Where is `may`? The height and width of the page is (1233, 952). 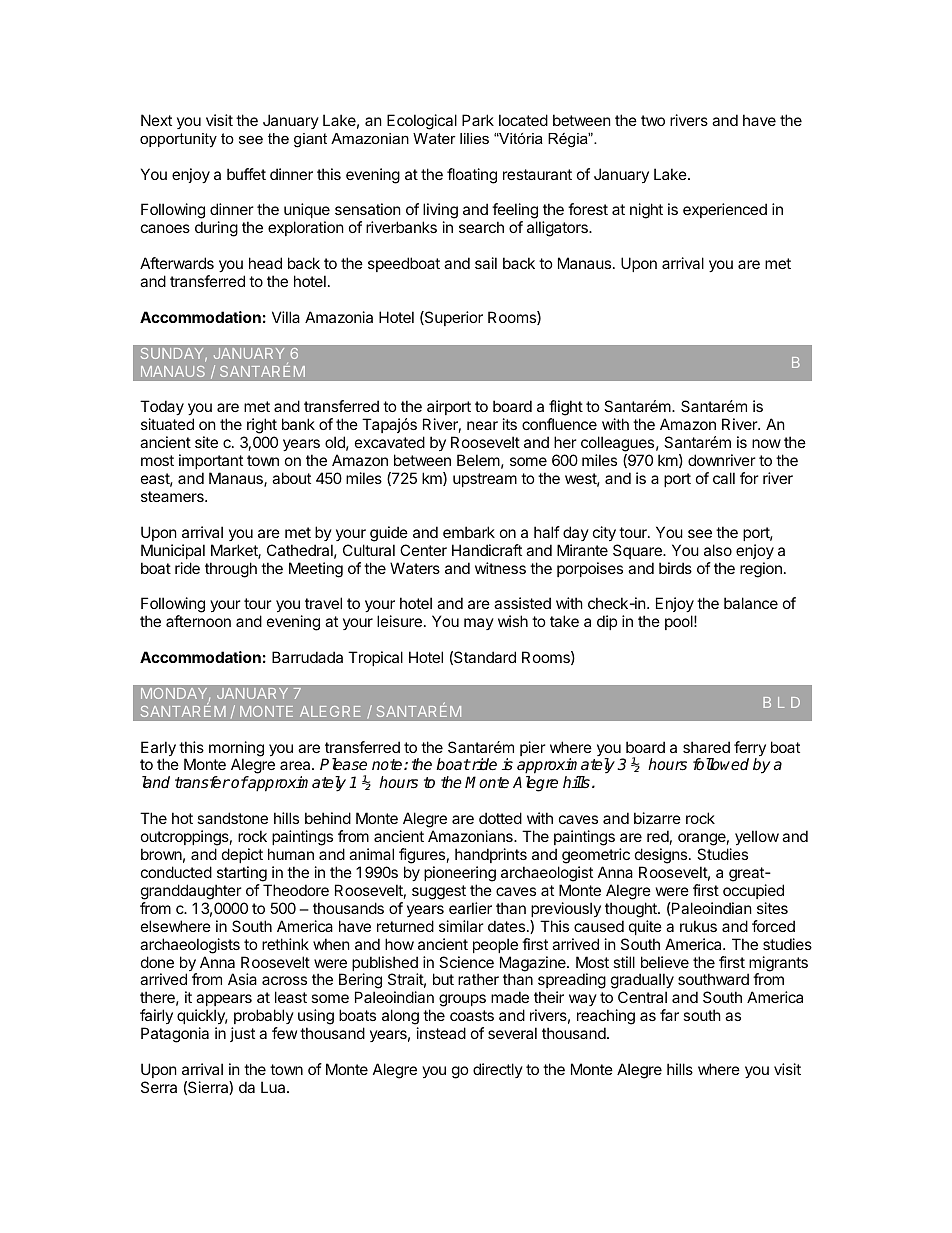
may is located at coordinates (479, 624).
